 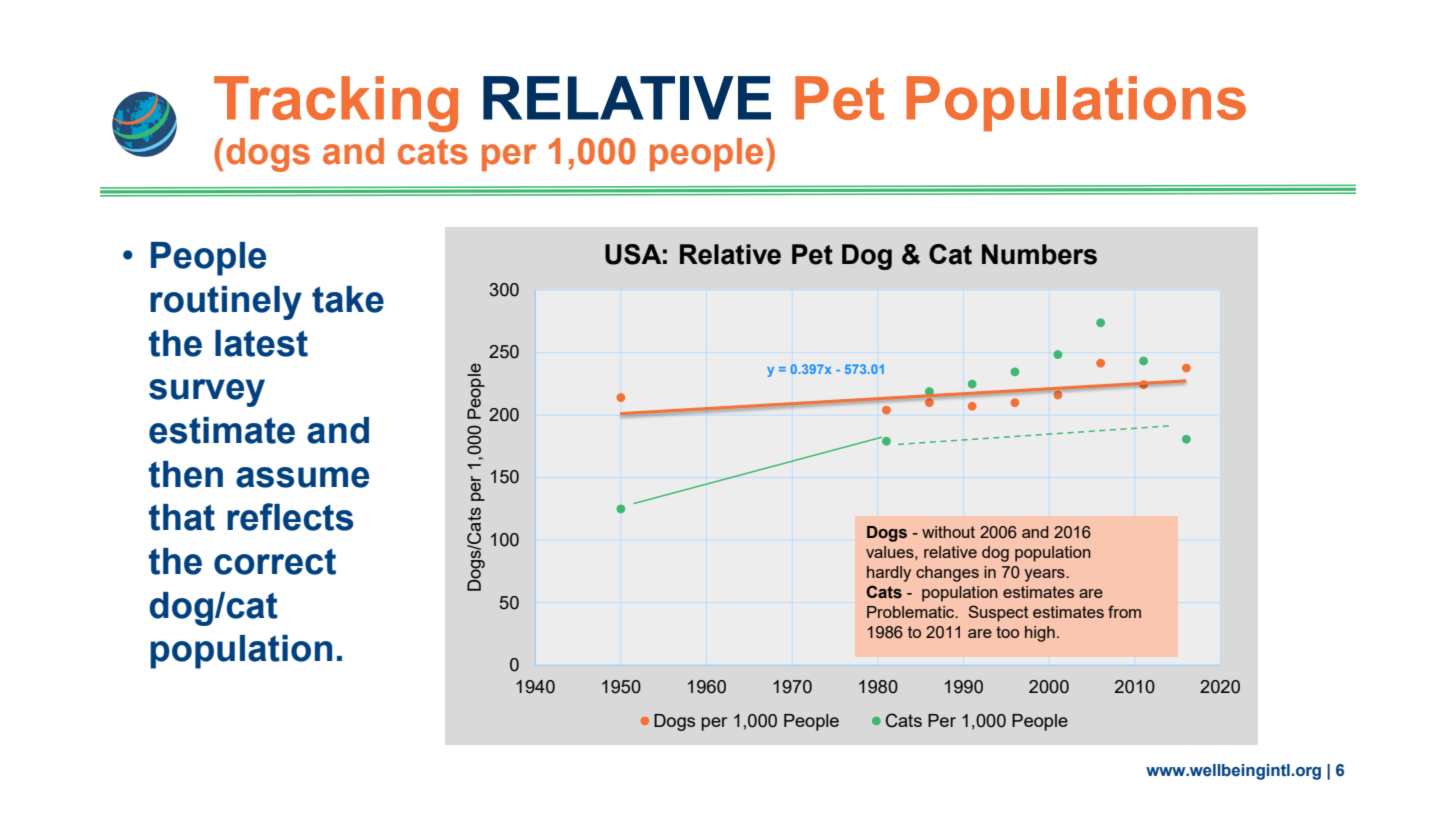 What do you see at coordinates (336, 104) in the page?
I see `Tracking` at bounding box center [336, 104].
